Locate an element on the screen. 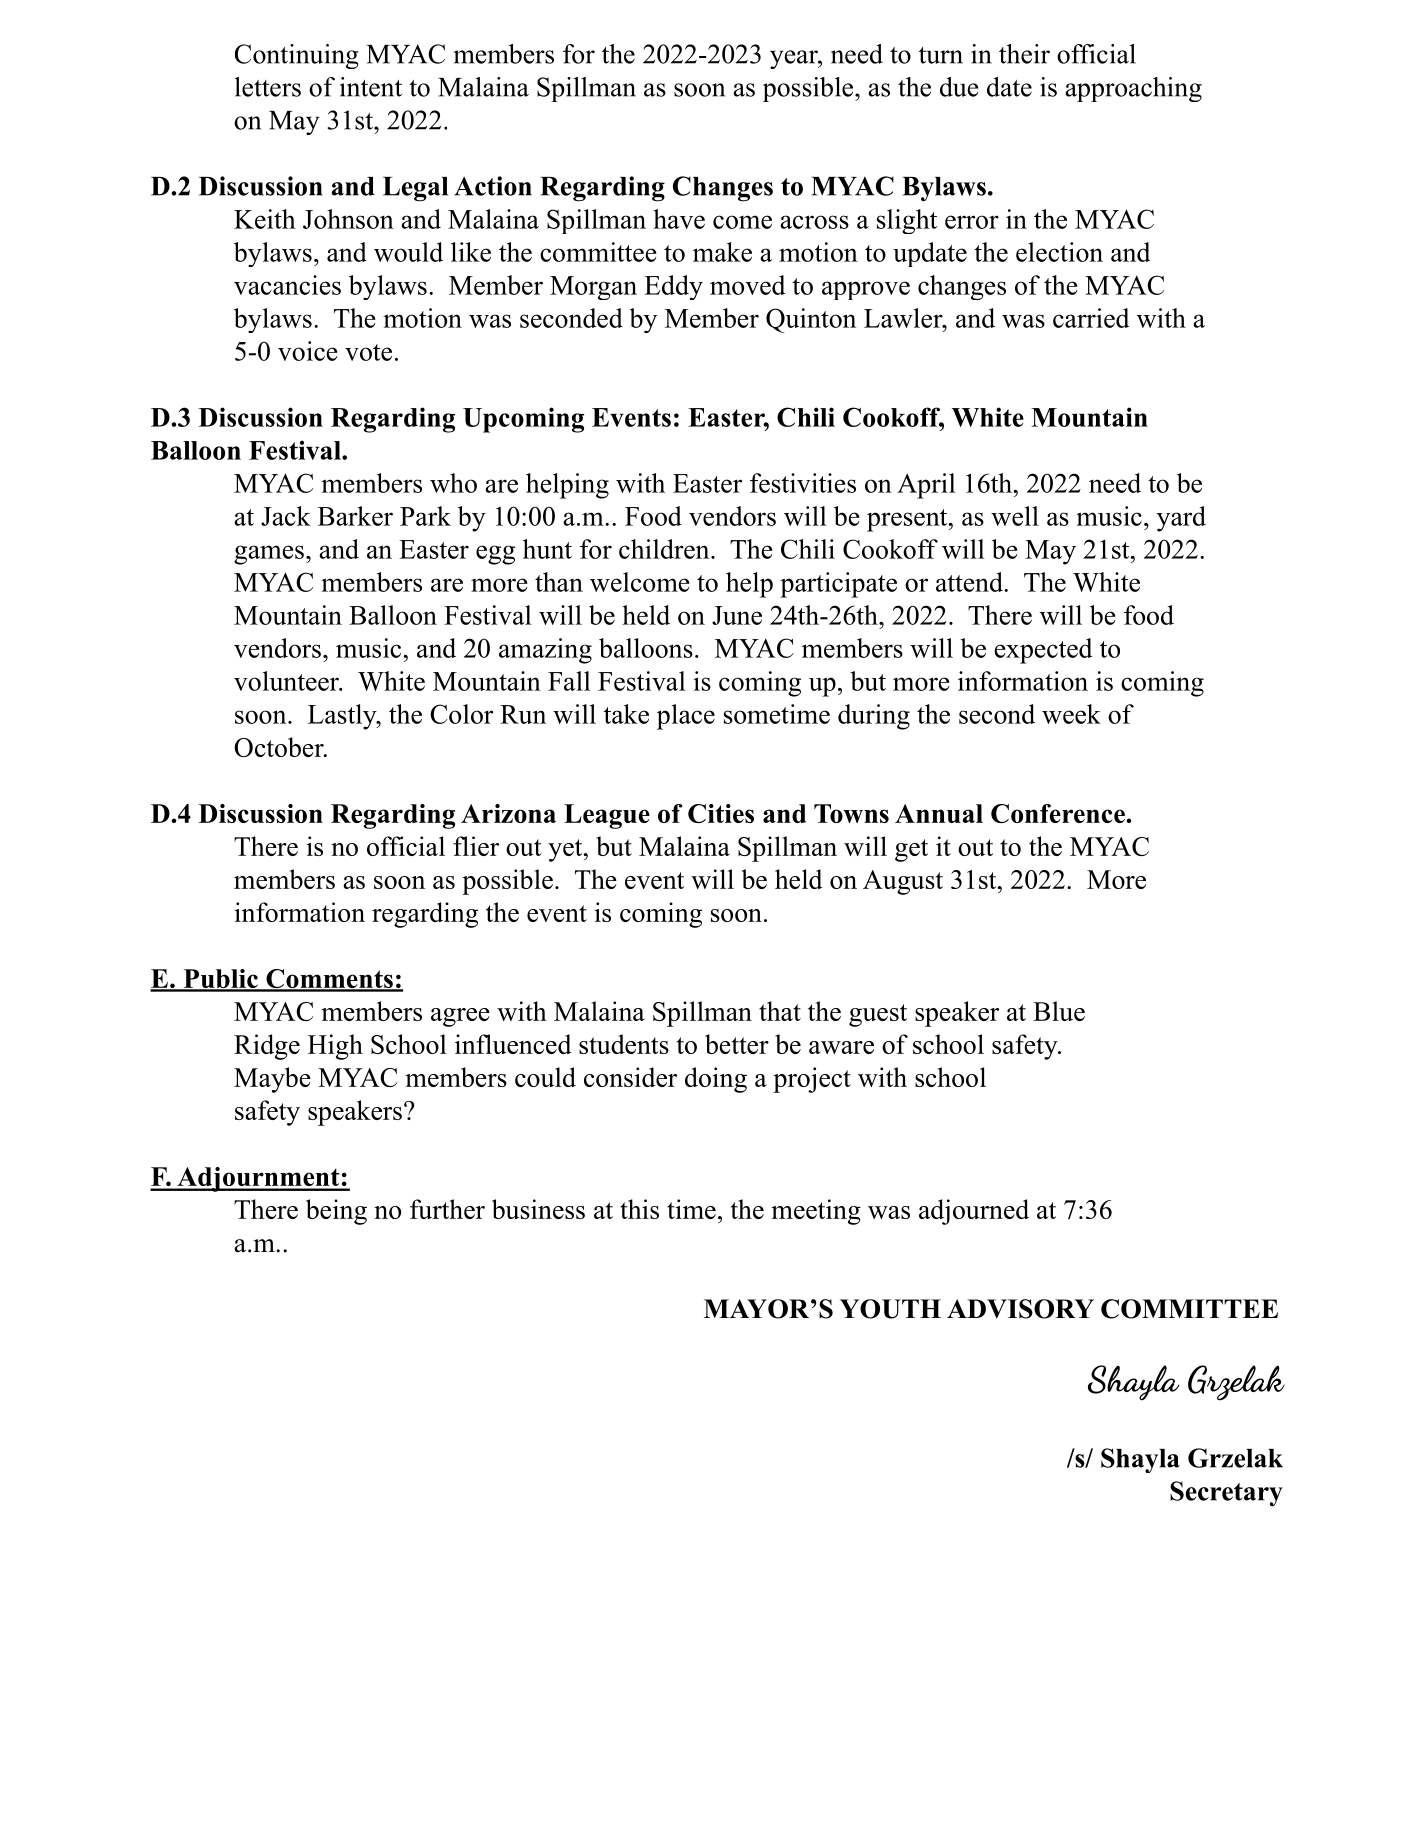  doing is located at coordinates (716, 1080).
